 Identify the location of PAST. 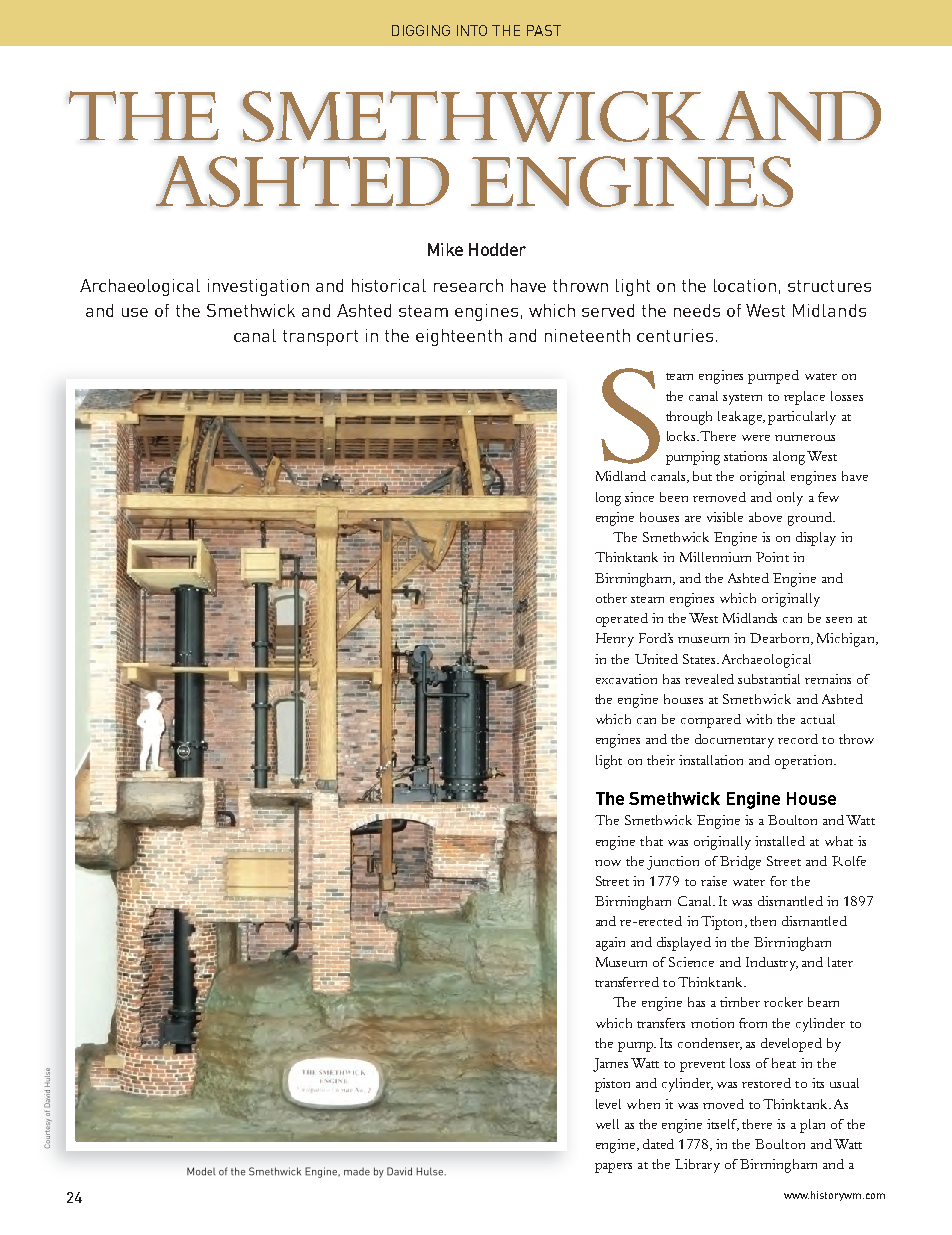
(544, 30).
